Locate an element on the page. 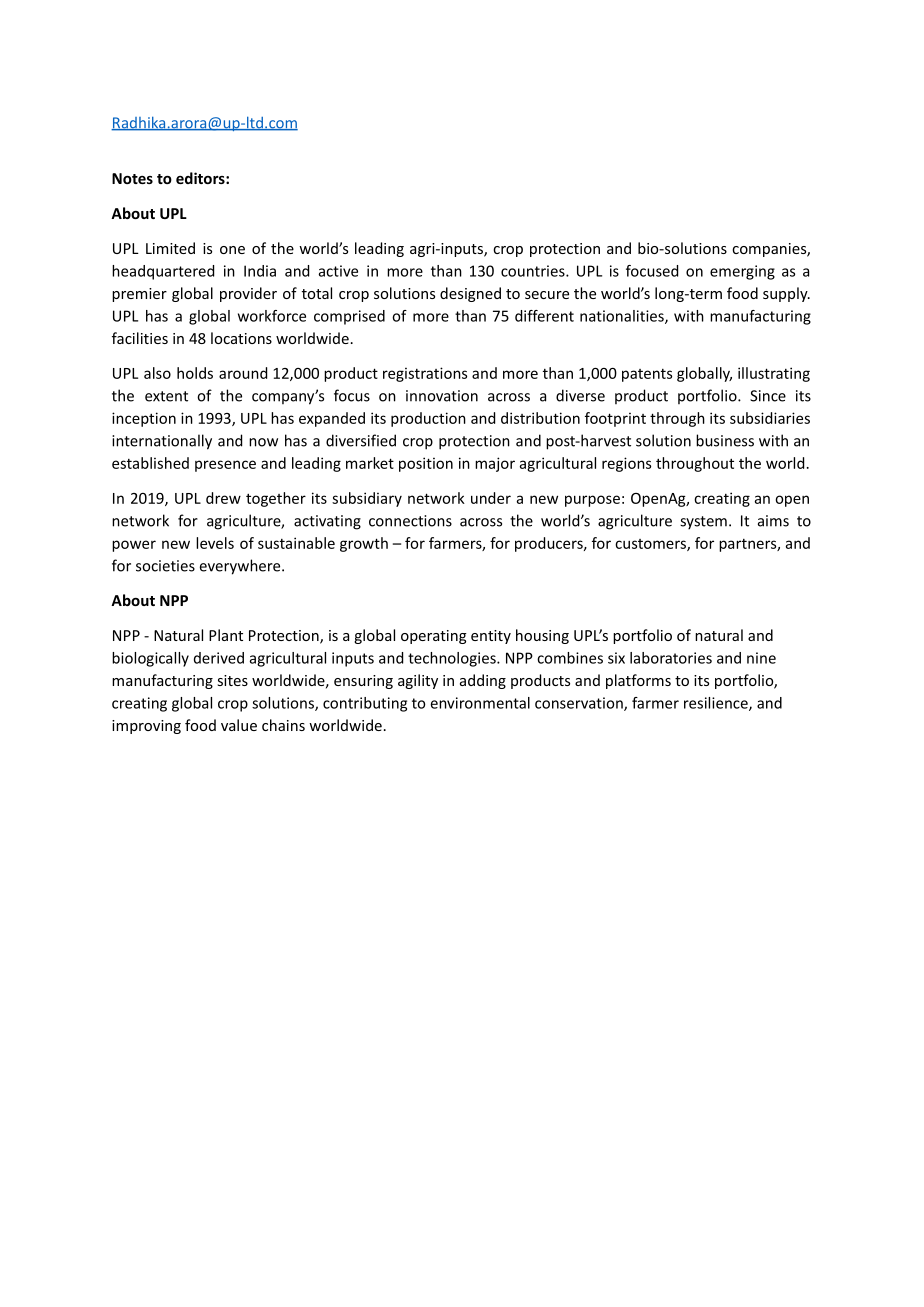  levels is located at coordinates (215, 543).
